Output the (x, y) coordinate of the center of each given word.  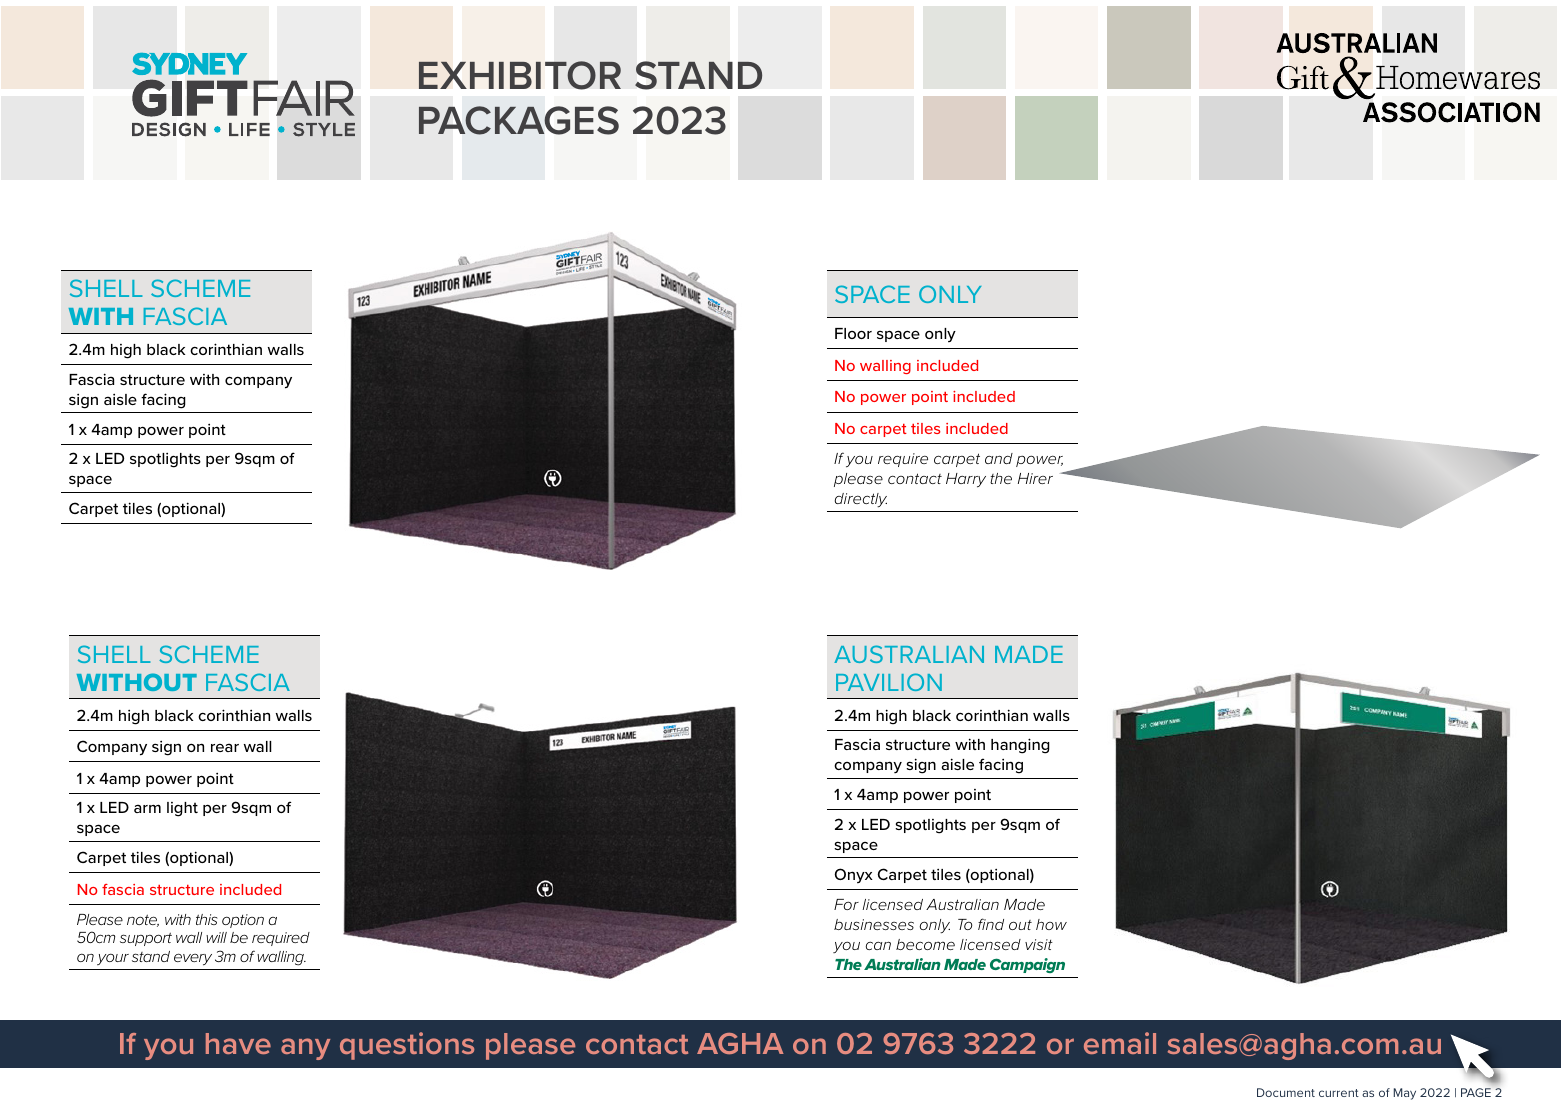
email (1120, 1043)
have (238, 1043)
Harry (966, 480)
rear (225, 747)
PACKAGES (519, 120)
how (1051, 924)
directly (861, 500)
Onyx (854, 876)
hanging (1020, 746)
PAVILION (889, 682)
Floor (853, 333)
